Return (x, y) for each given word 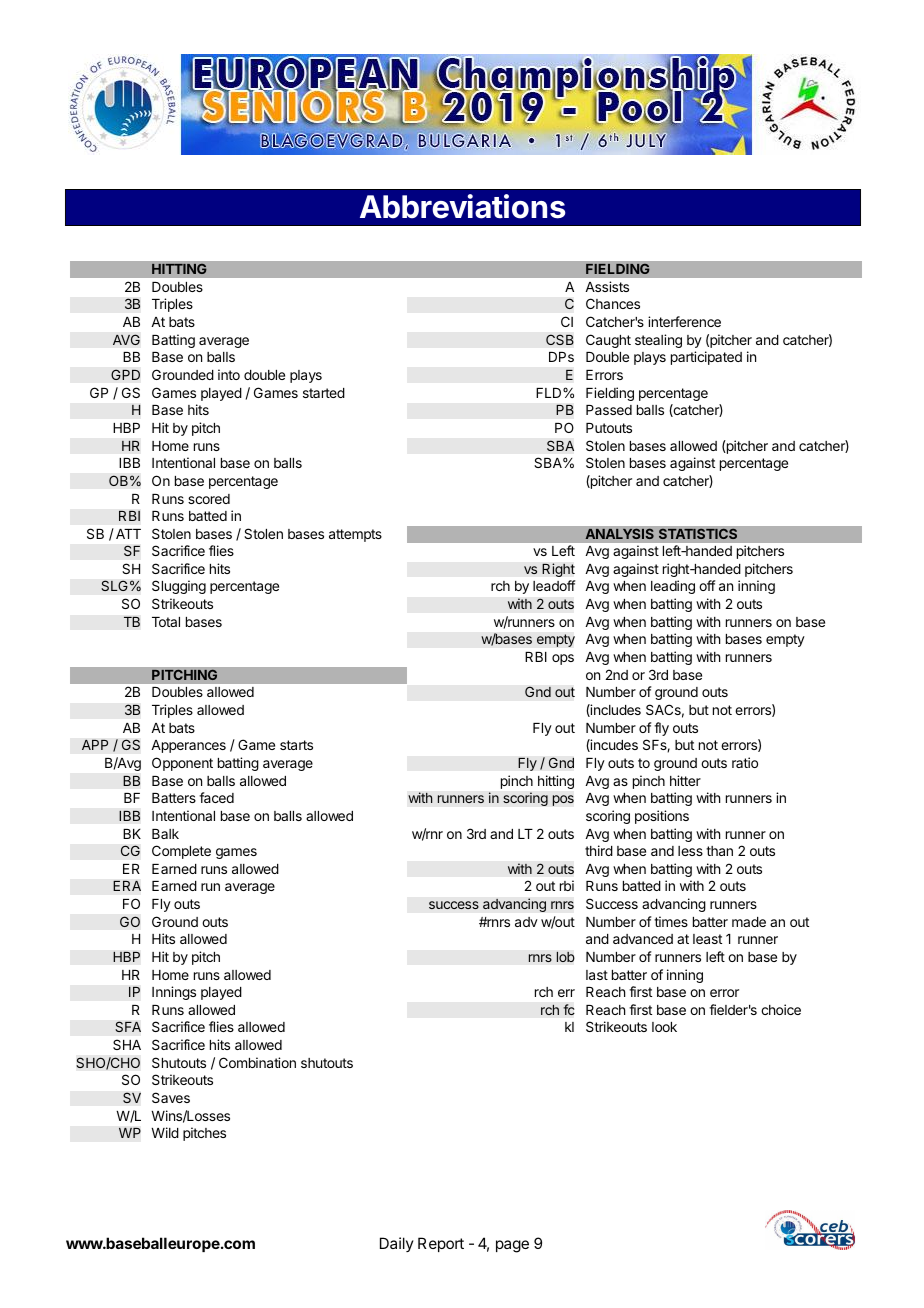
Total (166, 622)
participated (706, 358)
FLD (550, 393)
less (690, 851)
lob (565, 956)
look (664, 1027)
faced (216, 797)
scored (209, 499)
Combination (257, 1062)
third (599, 850)
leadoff (554, 585)
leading (673, 587)
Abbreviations (462, 206)
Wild (165, 1132)
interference (684, 321)
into (229, 374)
